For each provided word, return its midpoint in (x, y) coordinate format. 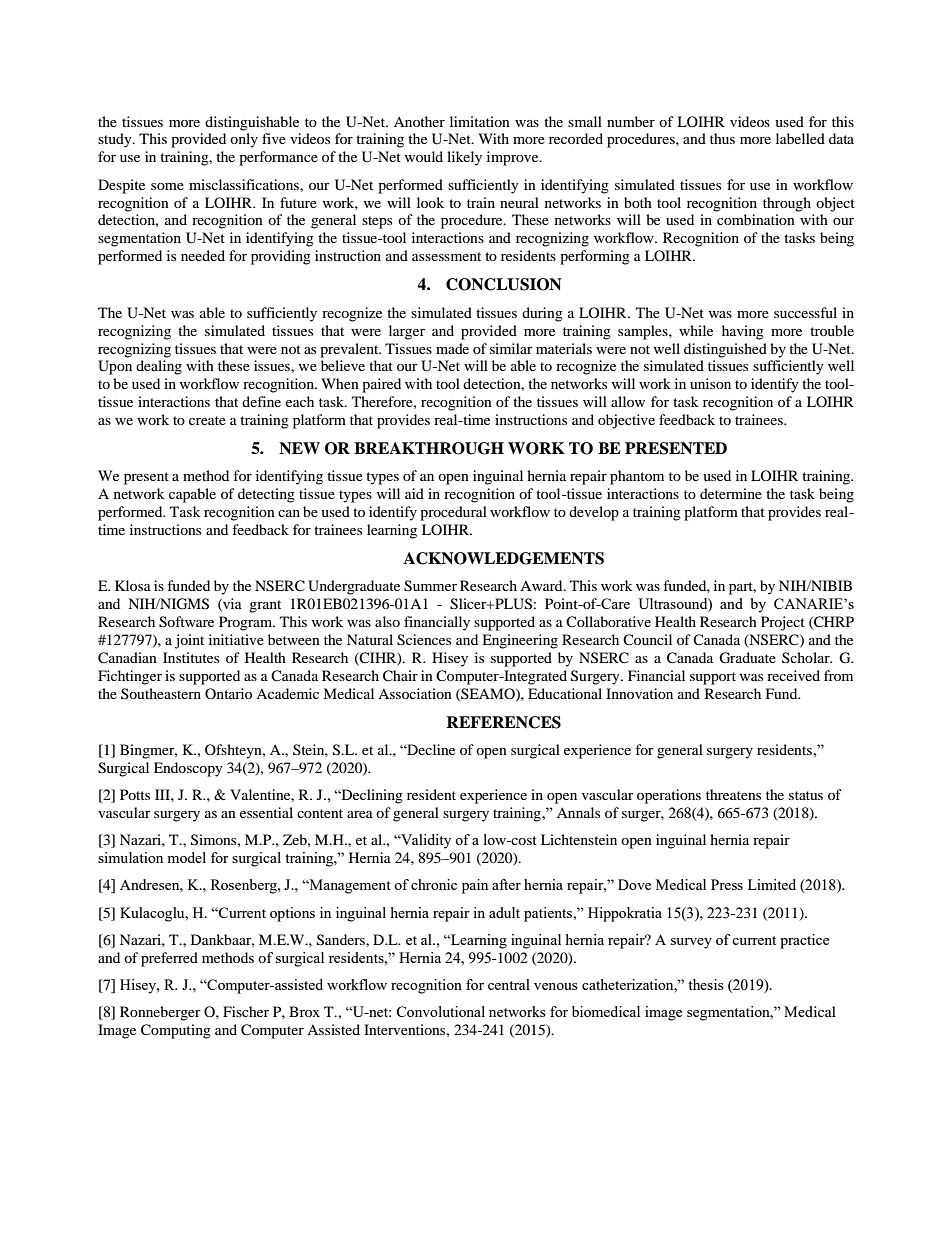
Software (186, 622)
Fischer (246, 1011)
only (244, 140)
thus (722, 138)
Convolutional (440, 1011)
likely (464, 158)
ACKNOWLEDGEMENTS (503, 558)
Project (783, 623)
